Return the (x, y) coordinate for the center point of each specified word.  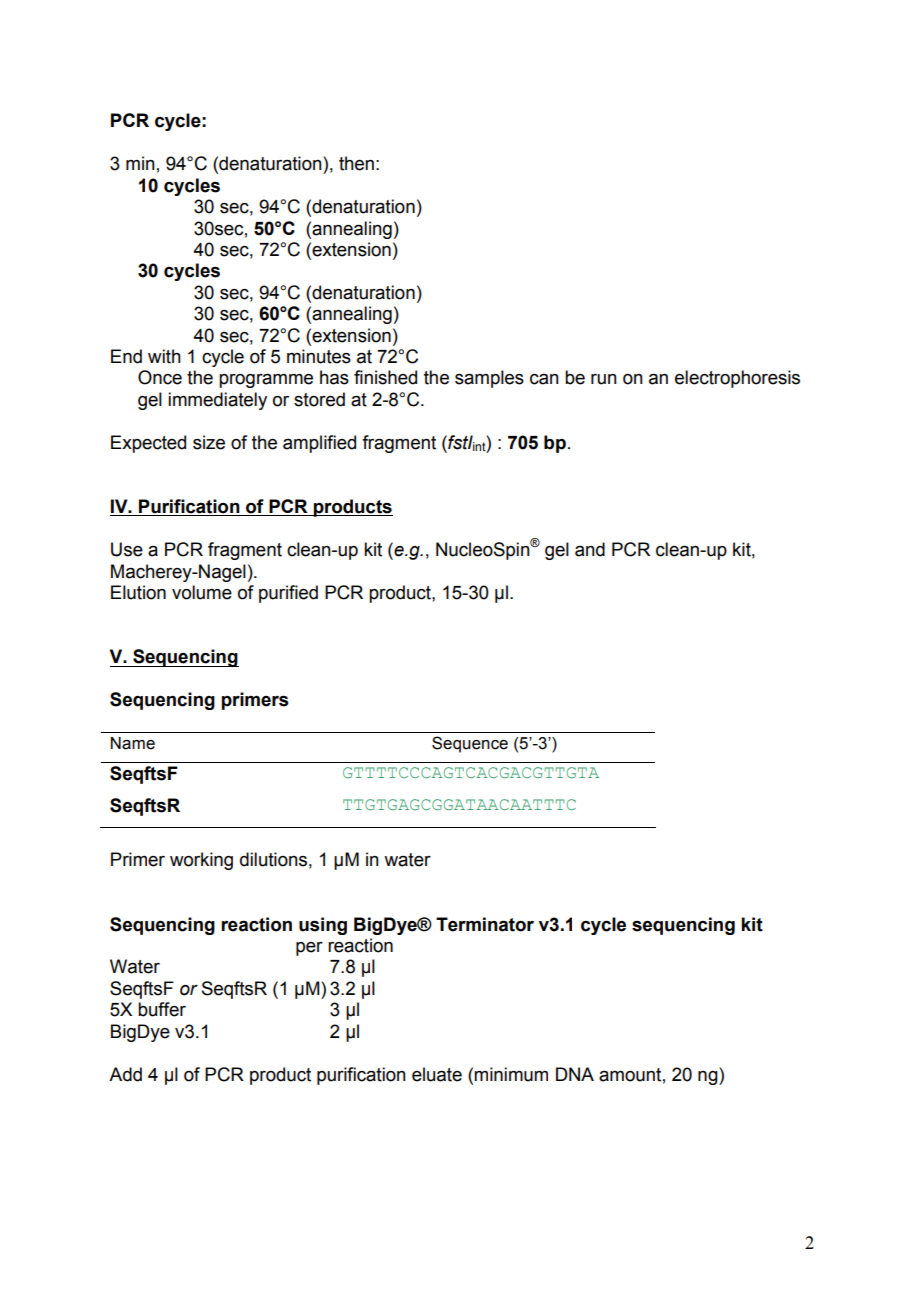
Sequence (470, 744)
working (201, 861)
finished (385, 377)
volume (202, 592)
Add (125, 1074)
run (604, 379)
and (590, 549)
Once (160, 377)
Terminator (485, 924)
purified (288, 594)
